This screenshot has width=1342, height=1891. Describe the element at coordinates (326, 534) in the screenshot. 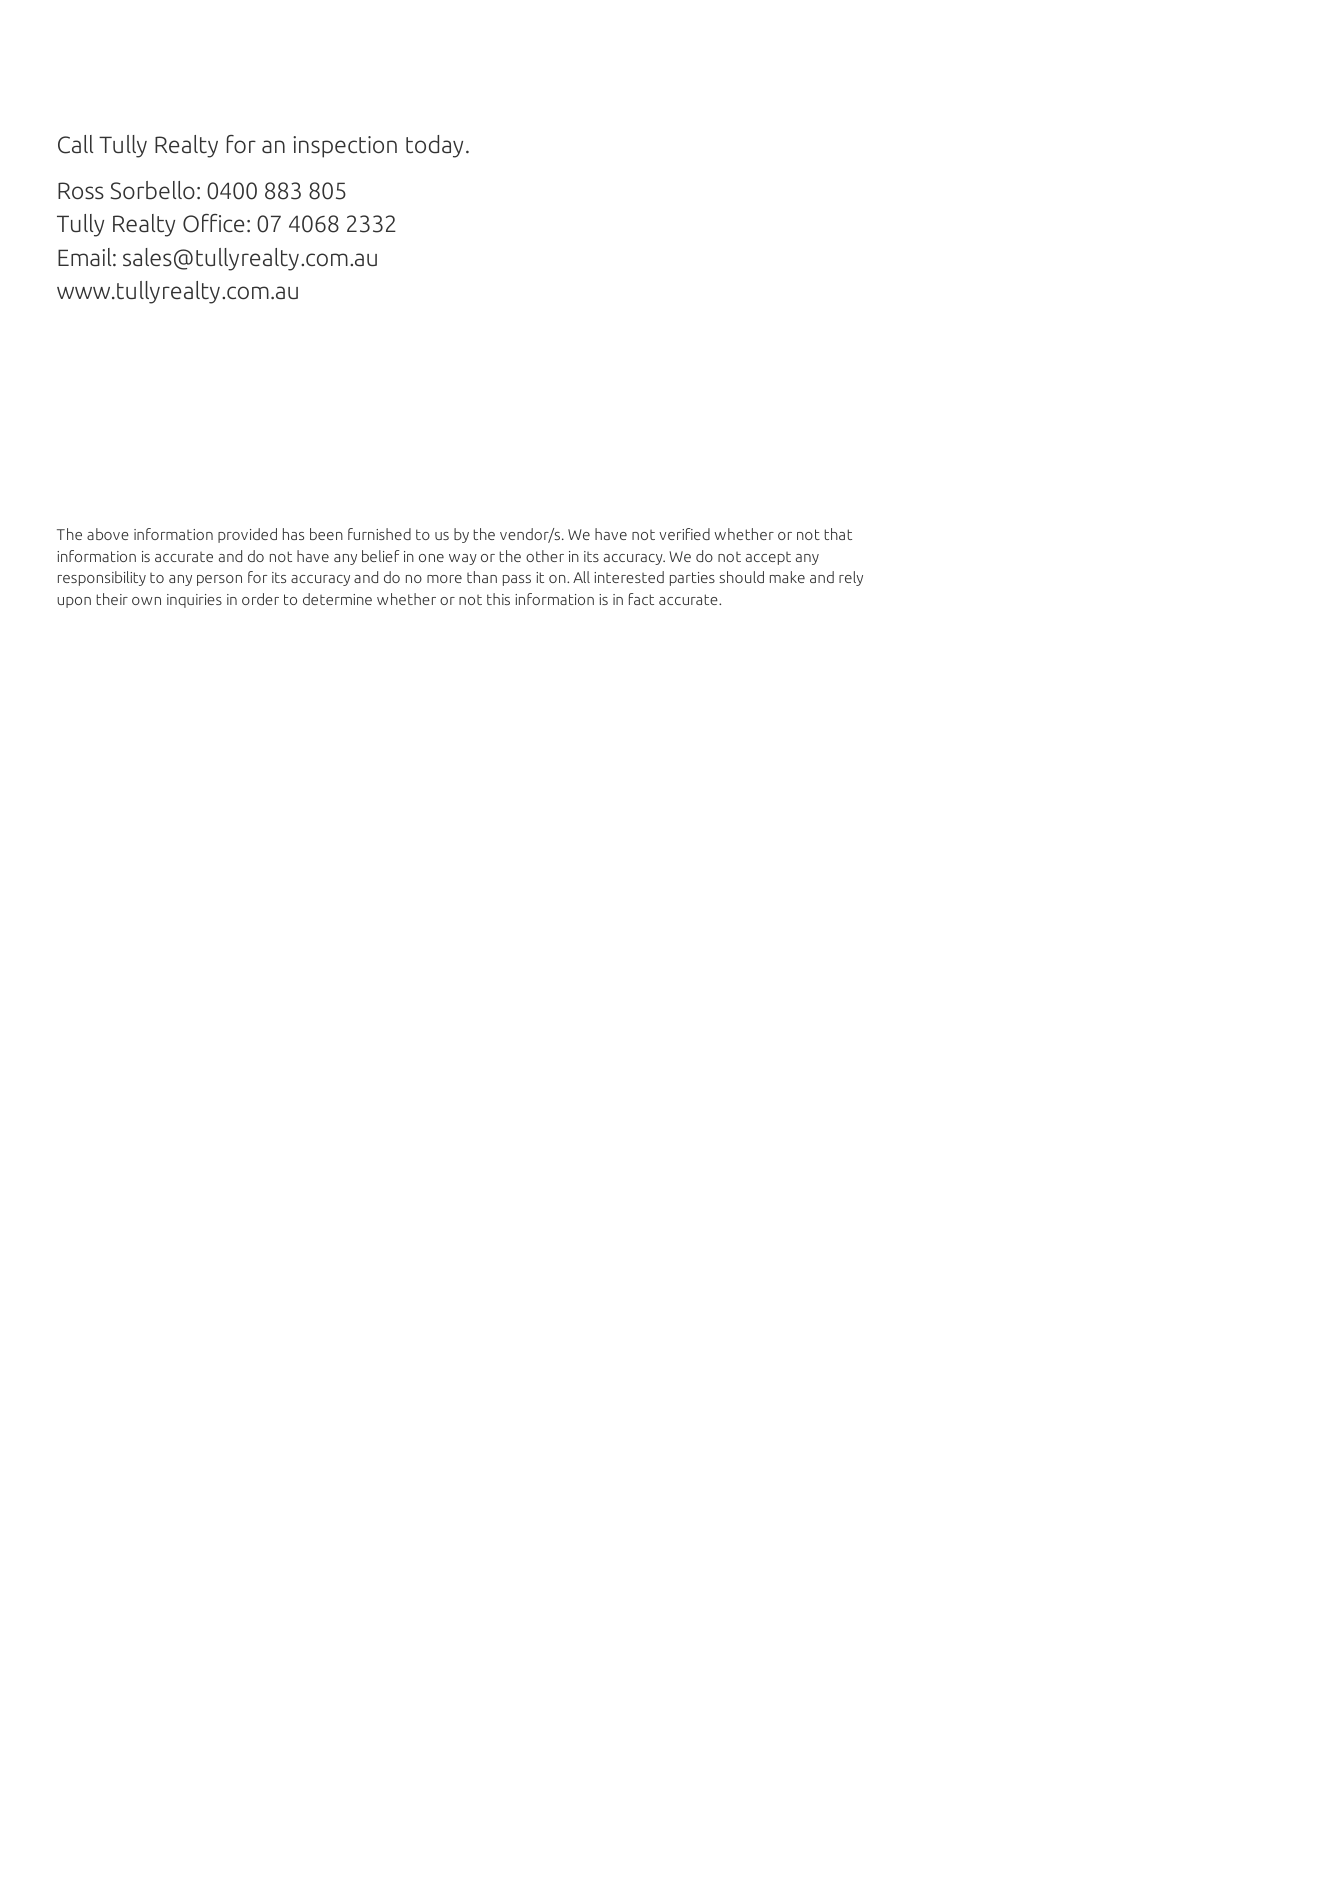

I see `been` at that location.
